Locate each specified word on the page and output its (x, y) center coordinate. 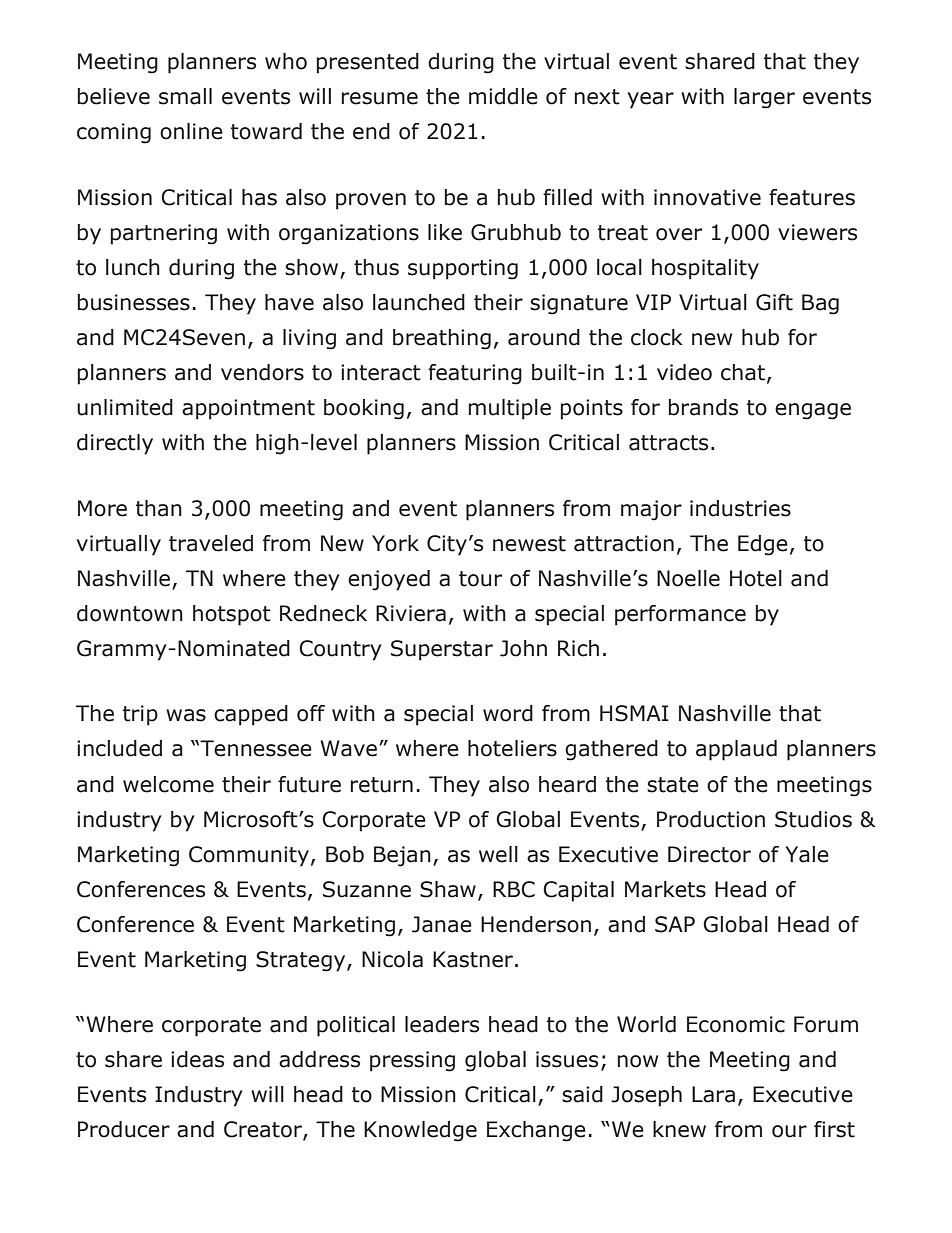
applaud (736, 750)
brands (703, 407)
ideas (197, 1059)
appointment (248, 409)
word (508, 713)
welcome (168, 784)
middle (503, 96)
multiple (510, 409)
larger (764, 98)
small (185, 96)
